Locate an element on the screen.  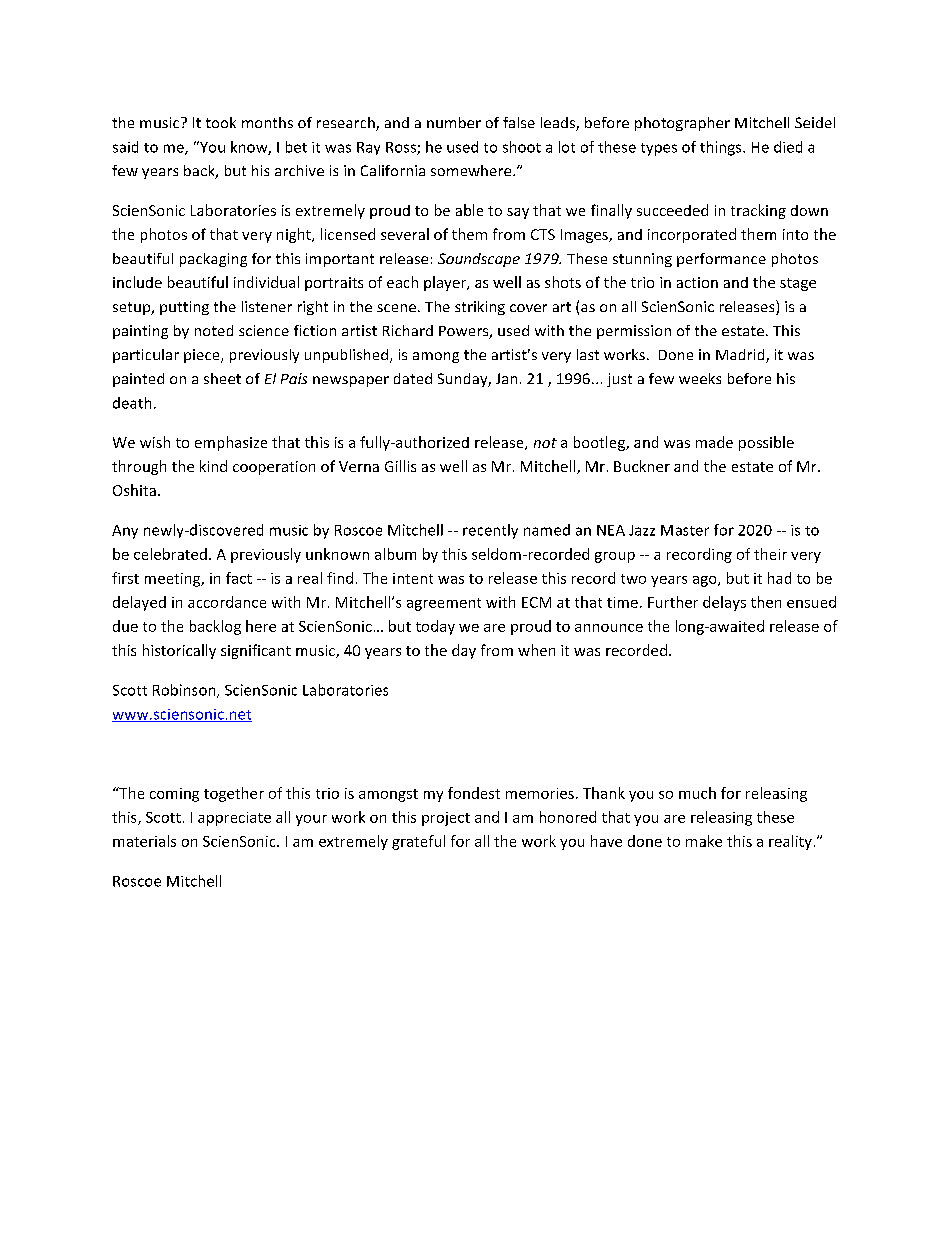
number is located at coordinates (454, 122).
